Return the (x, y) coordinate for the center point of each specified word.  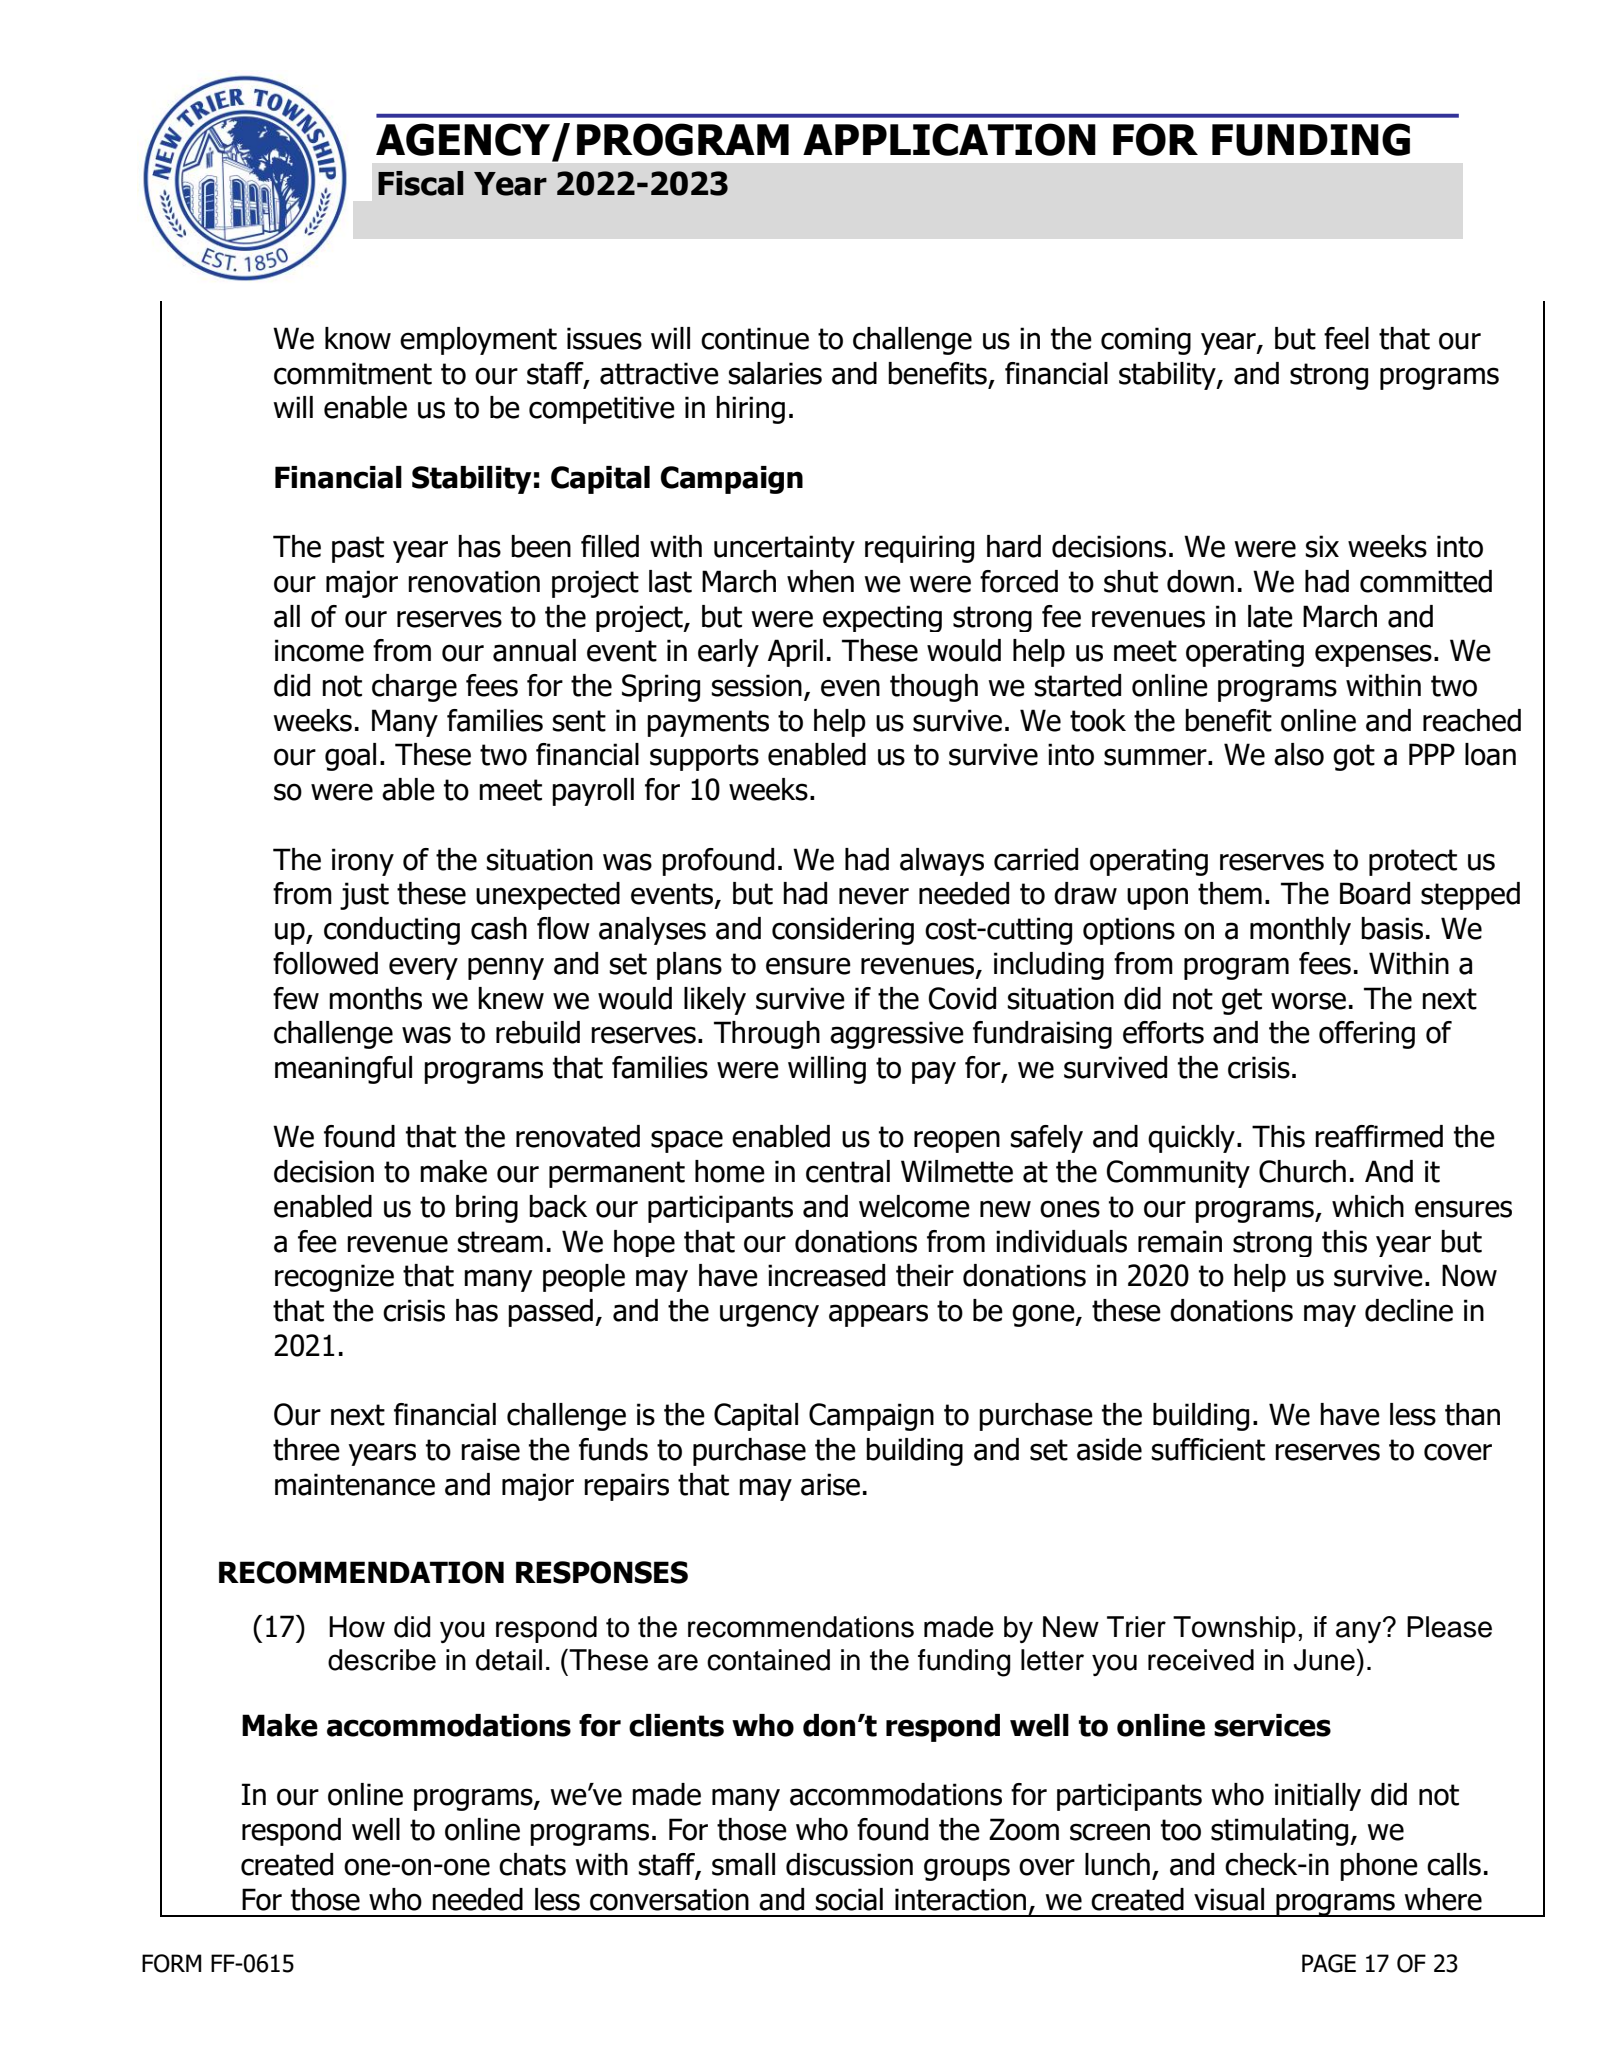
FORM (171, 1963)
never (874, 896)
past (358, 549)
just (364, 896)
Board (1375, 893)
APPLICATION (949, 139)
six (1322, 546)
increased (826, 1275)
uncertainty (784, 549)
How (357, 1627)
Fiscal (420, 183)
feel (1346, 338)
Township (1234, 1629)
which (1368, 1206)
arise (830, 1484)
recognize (334, 1278)
